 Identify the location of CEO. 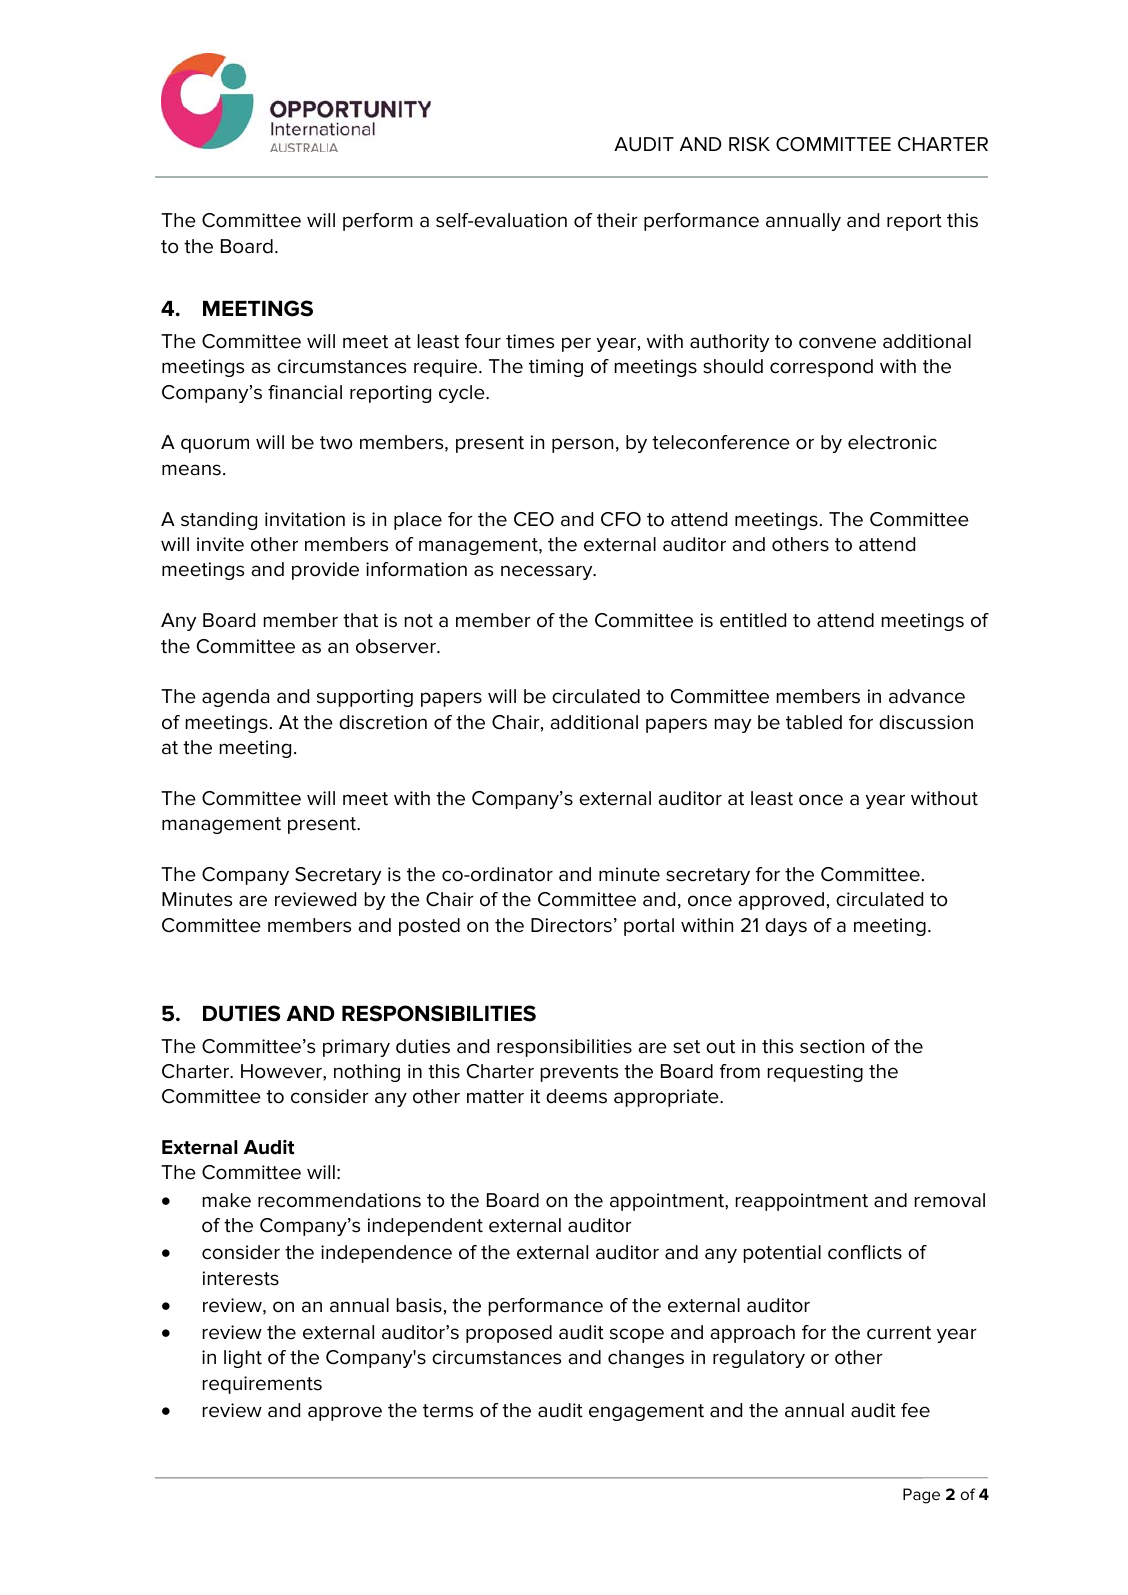
(534, 519).
